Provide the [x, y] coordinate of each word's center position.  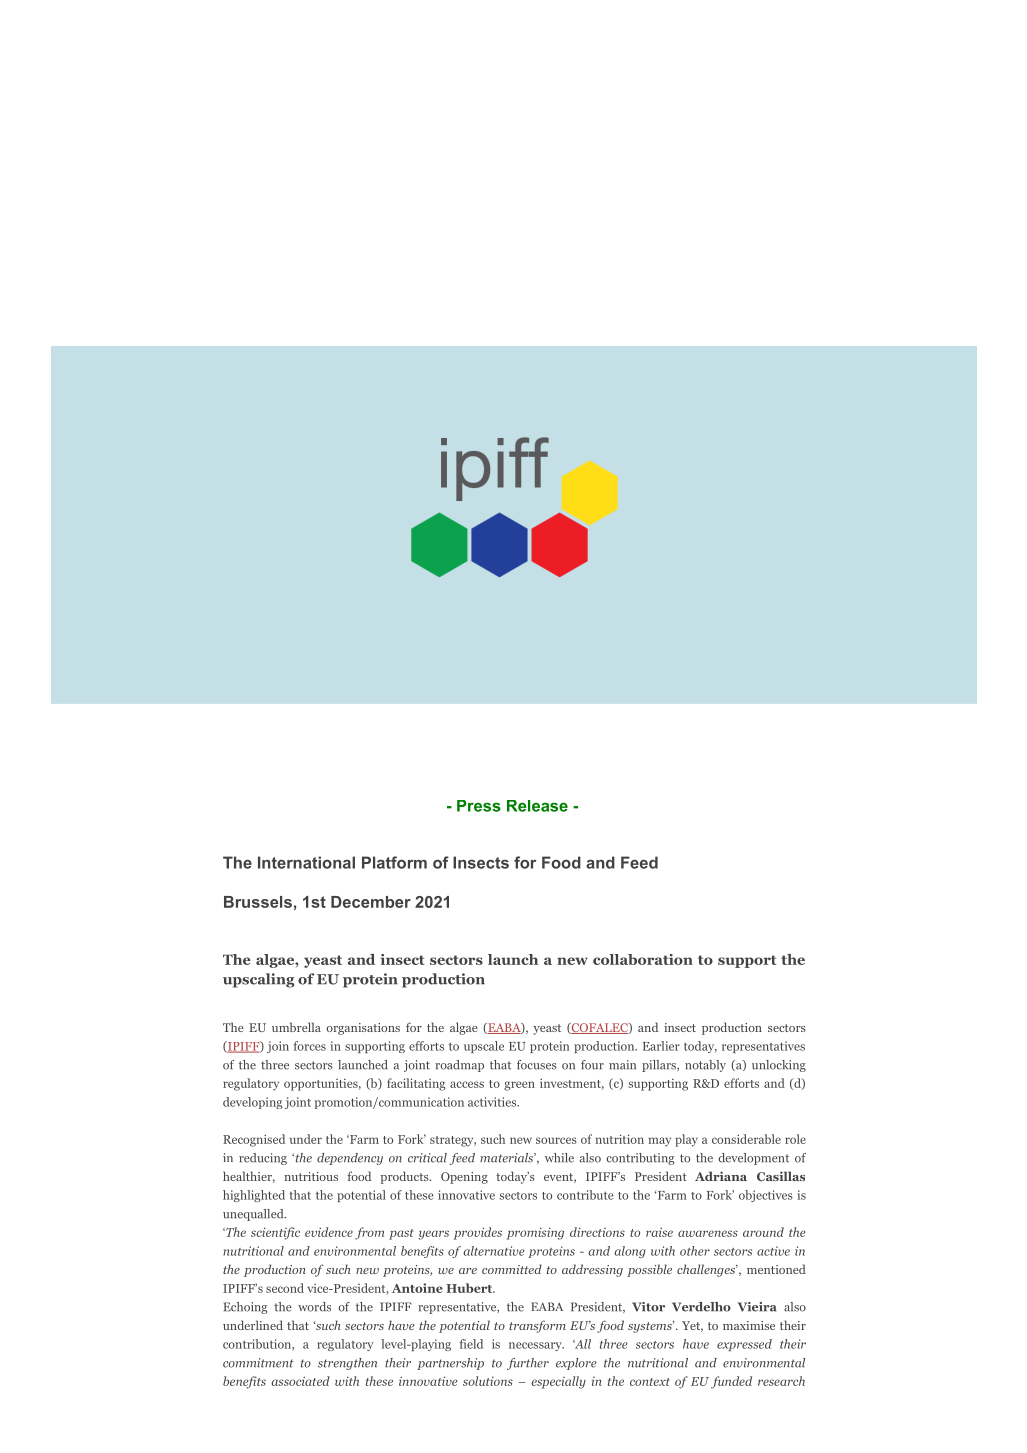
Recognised [254, 1140]
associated [300, 1381]
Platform [394, 862]
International [306, 862]
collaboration [643, 959]
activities [493, 1102]
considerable [746, 1139]
